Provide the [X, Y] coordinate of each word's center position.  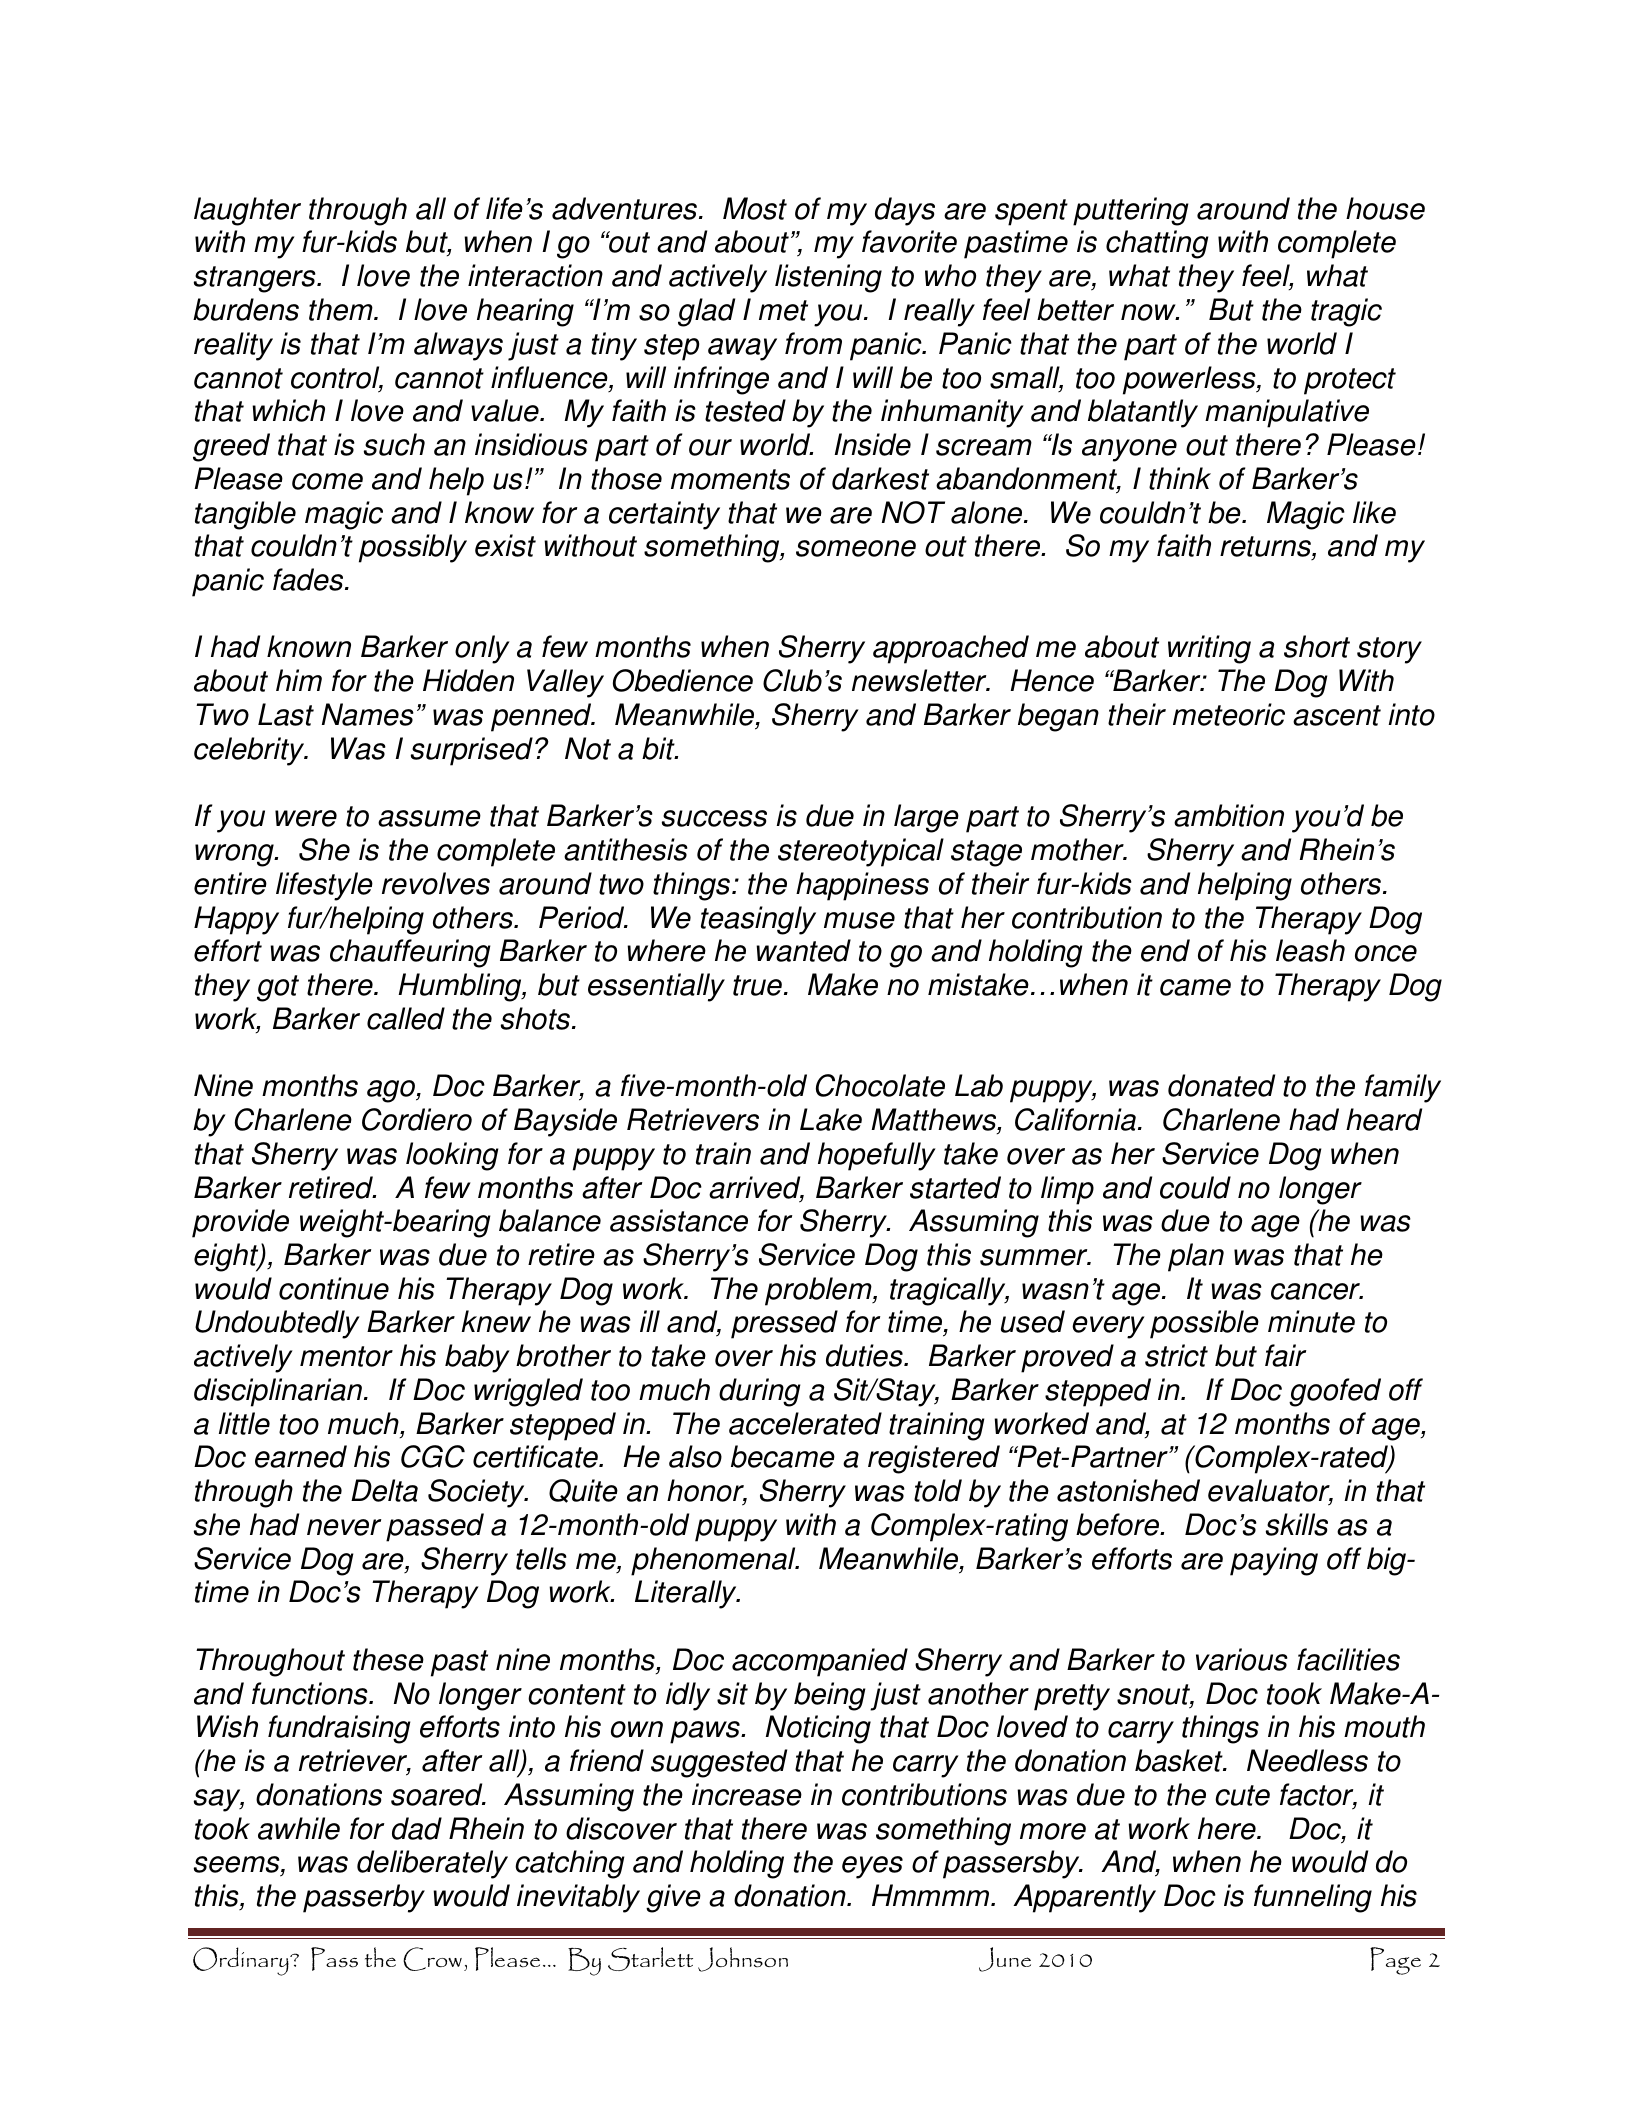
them [342, 309]
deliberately [432, 1864]
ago [392, 1091]
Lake [831, 1119]
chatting [1157, 244]
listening [828, 278]
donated [1221, 1085]
